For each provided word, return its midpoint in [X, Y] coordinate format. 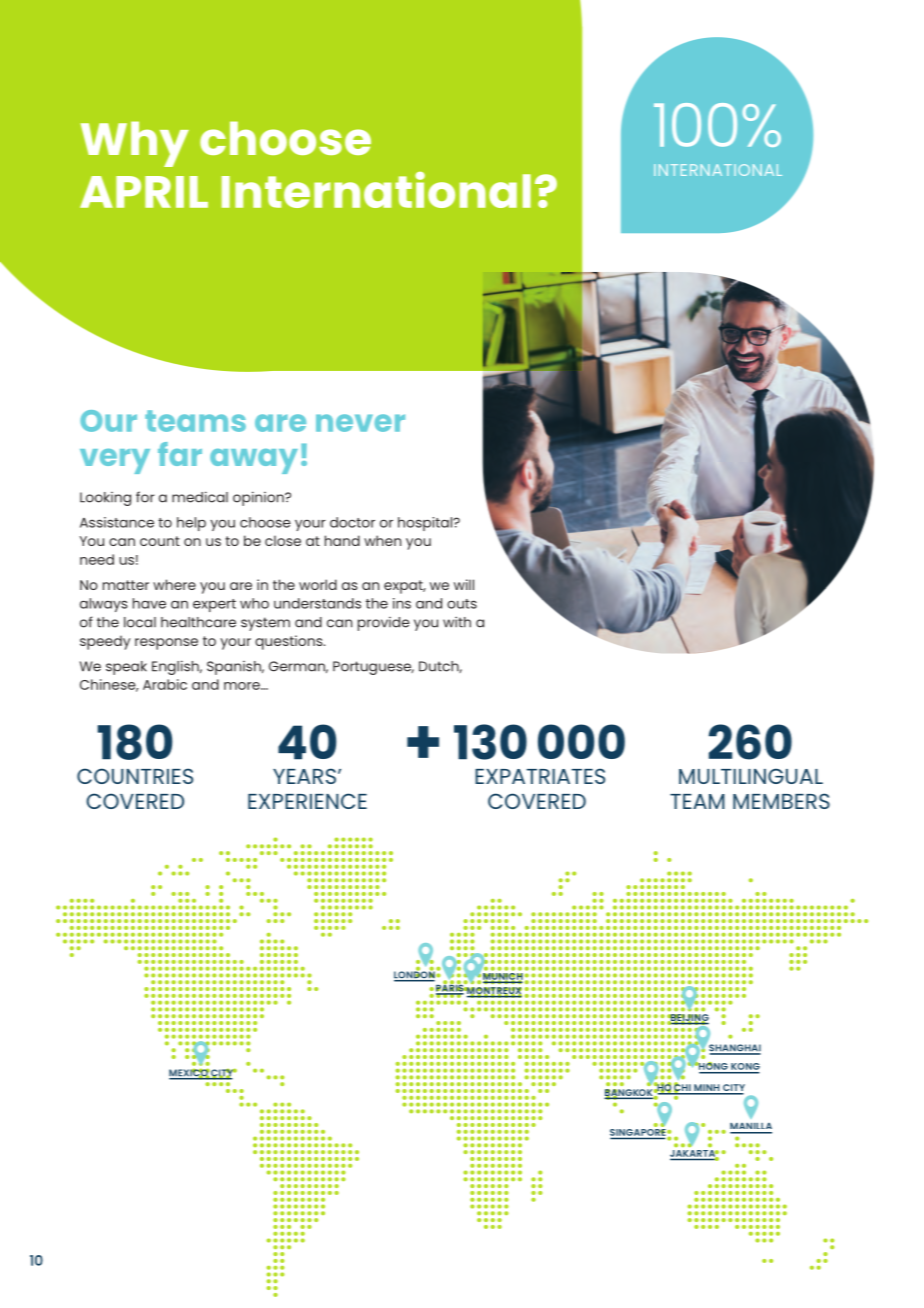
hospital [426, 524]
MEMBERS [781, 801]
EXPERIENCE [307, 801]
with [457, 622]
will [464, 584]
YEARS [304, 776]
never [360, 423]
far [180, 454]
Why [135, 144]
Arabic [165, 684]
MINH [707, 1089]
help [191, 524]
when [382, 540]
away [254, 461]
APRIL [144, 192]
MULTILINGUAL [751, 776]
